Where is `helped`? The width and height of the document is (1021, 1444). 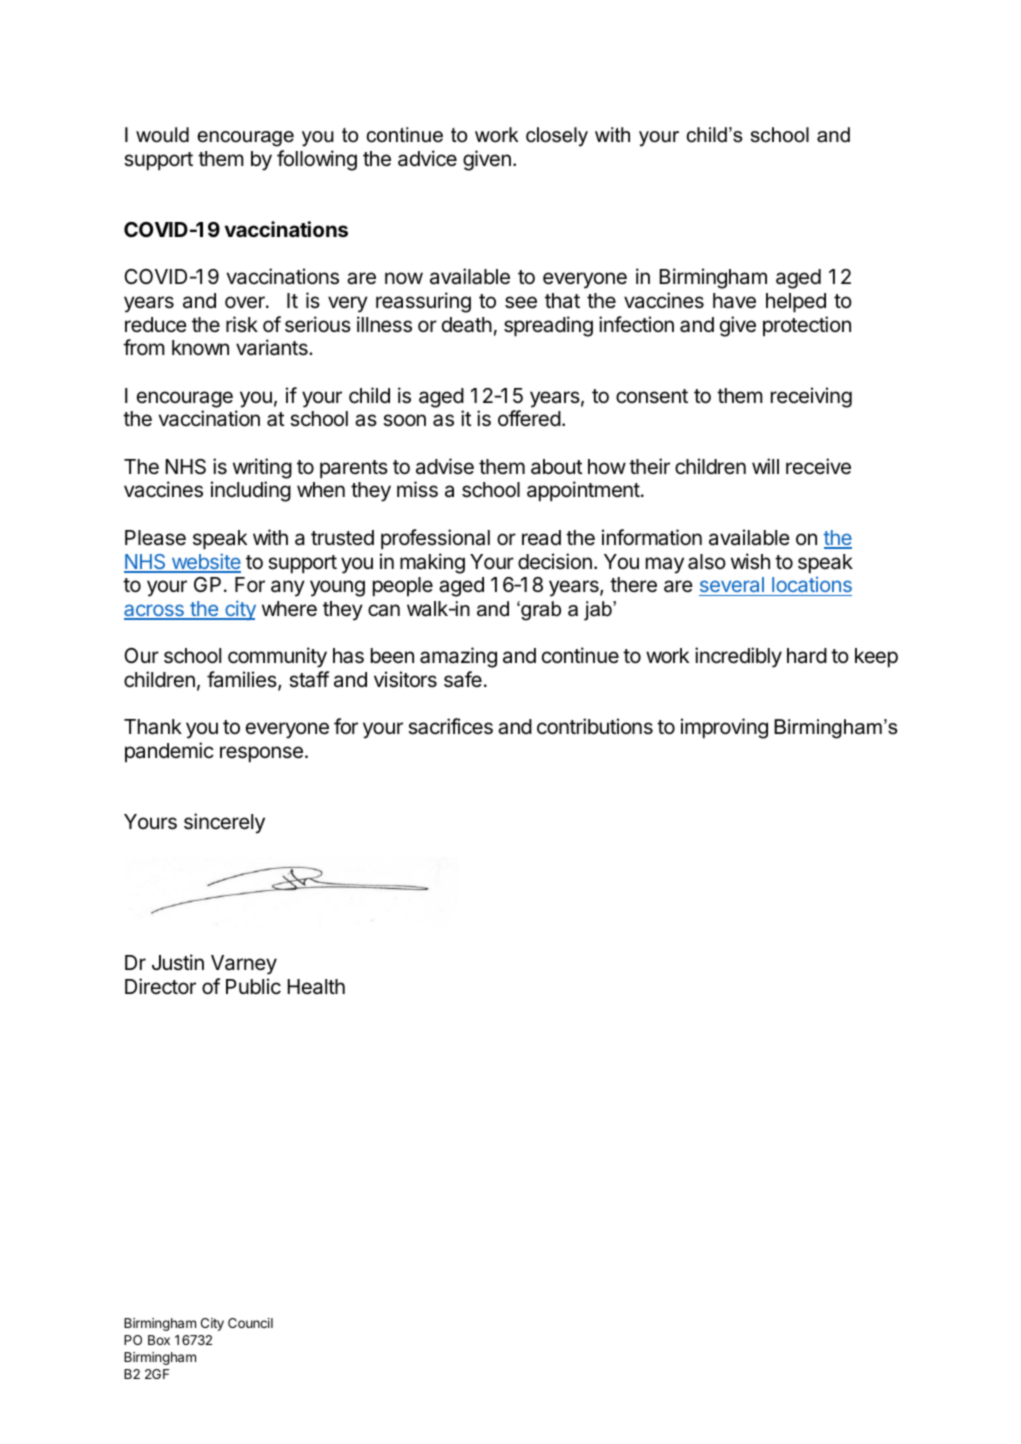 helped is located at coordinates (796, 303).
